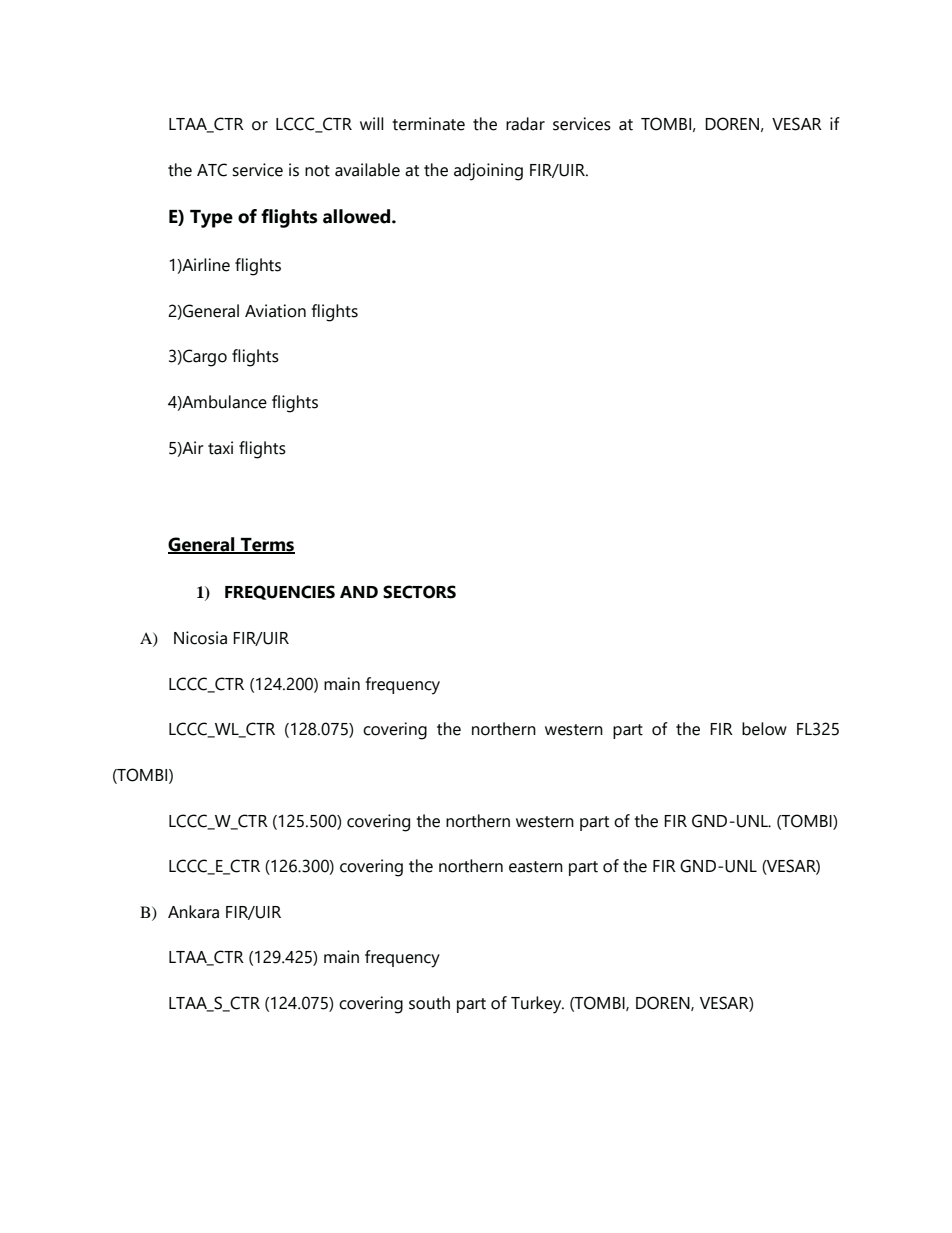 This page has width=952, height=1233. Describe the element at coordinates (275, 311) in the page. I see `Aviation` at that location.
